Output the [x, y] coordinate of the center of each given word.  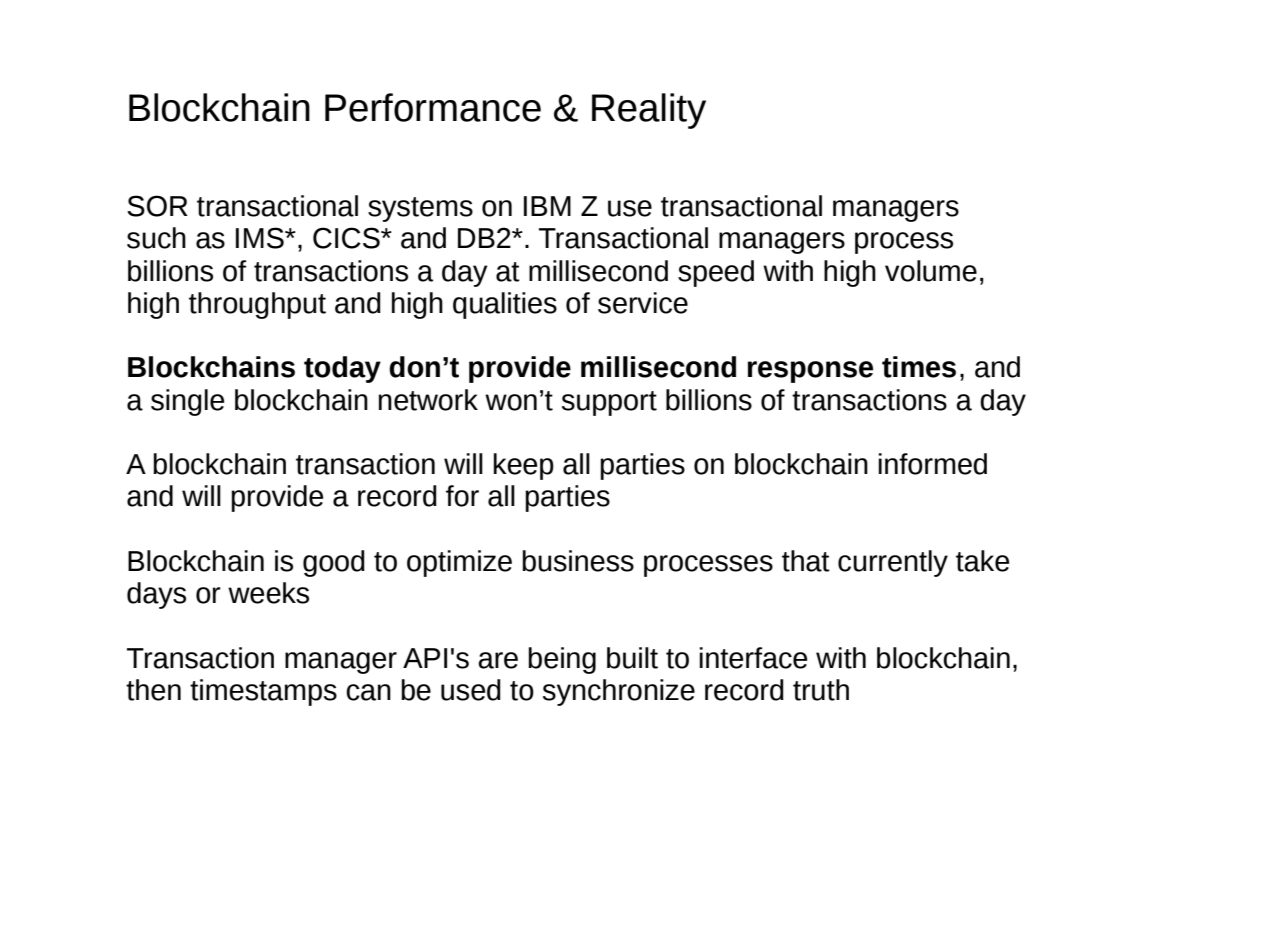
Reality [649, 111]
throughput [257, 305]
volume [931, 271]
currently [893, 563]
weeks [268, 593]
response [810, 372]
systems [420, 209]
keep [524, 466]
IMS [261, 238]
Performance [433, 107]
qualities [505, 305]
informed [932, 464]
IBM [547, 206]
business [578, 561]
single [187, 402]
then [153, 690]
